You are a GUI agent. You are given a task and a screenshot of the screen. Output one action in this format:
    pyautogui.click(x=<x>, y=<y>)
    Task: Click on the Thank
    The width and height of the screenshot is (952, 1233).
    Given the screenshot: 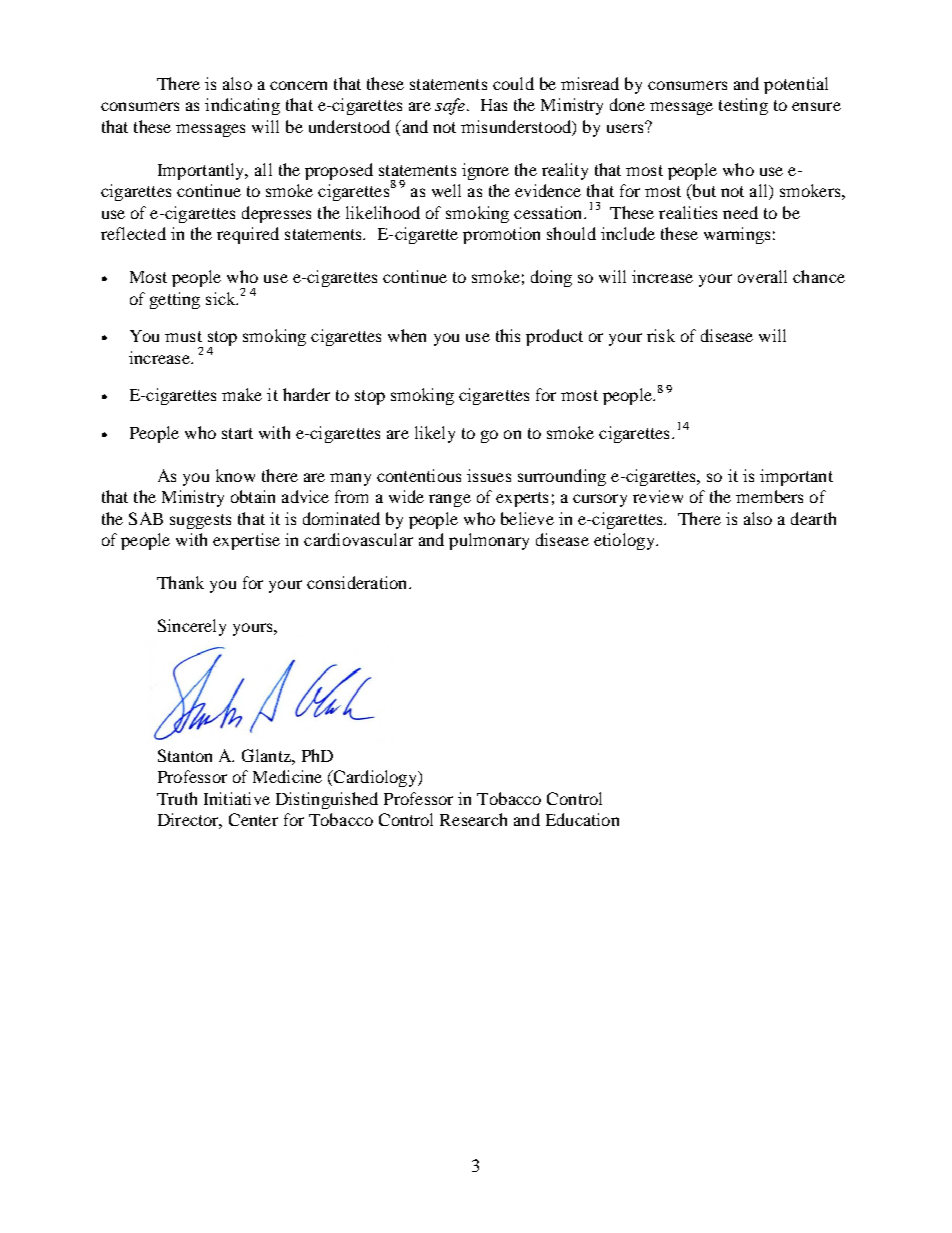 What is the action you would take?
    pyautogui.click(x=180, y=582)
